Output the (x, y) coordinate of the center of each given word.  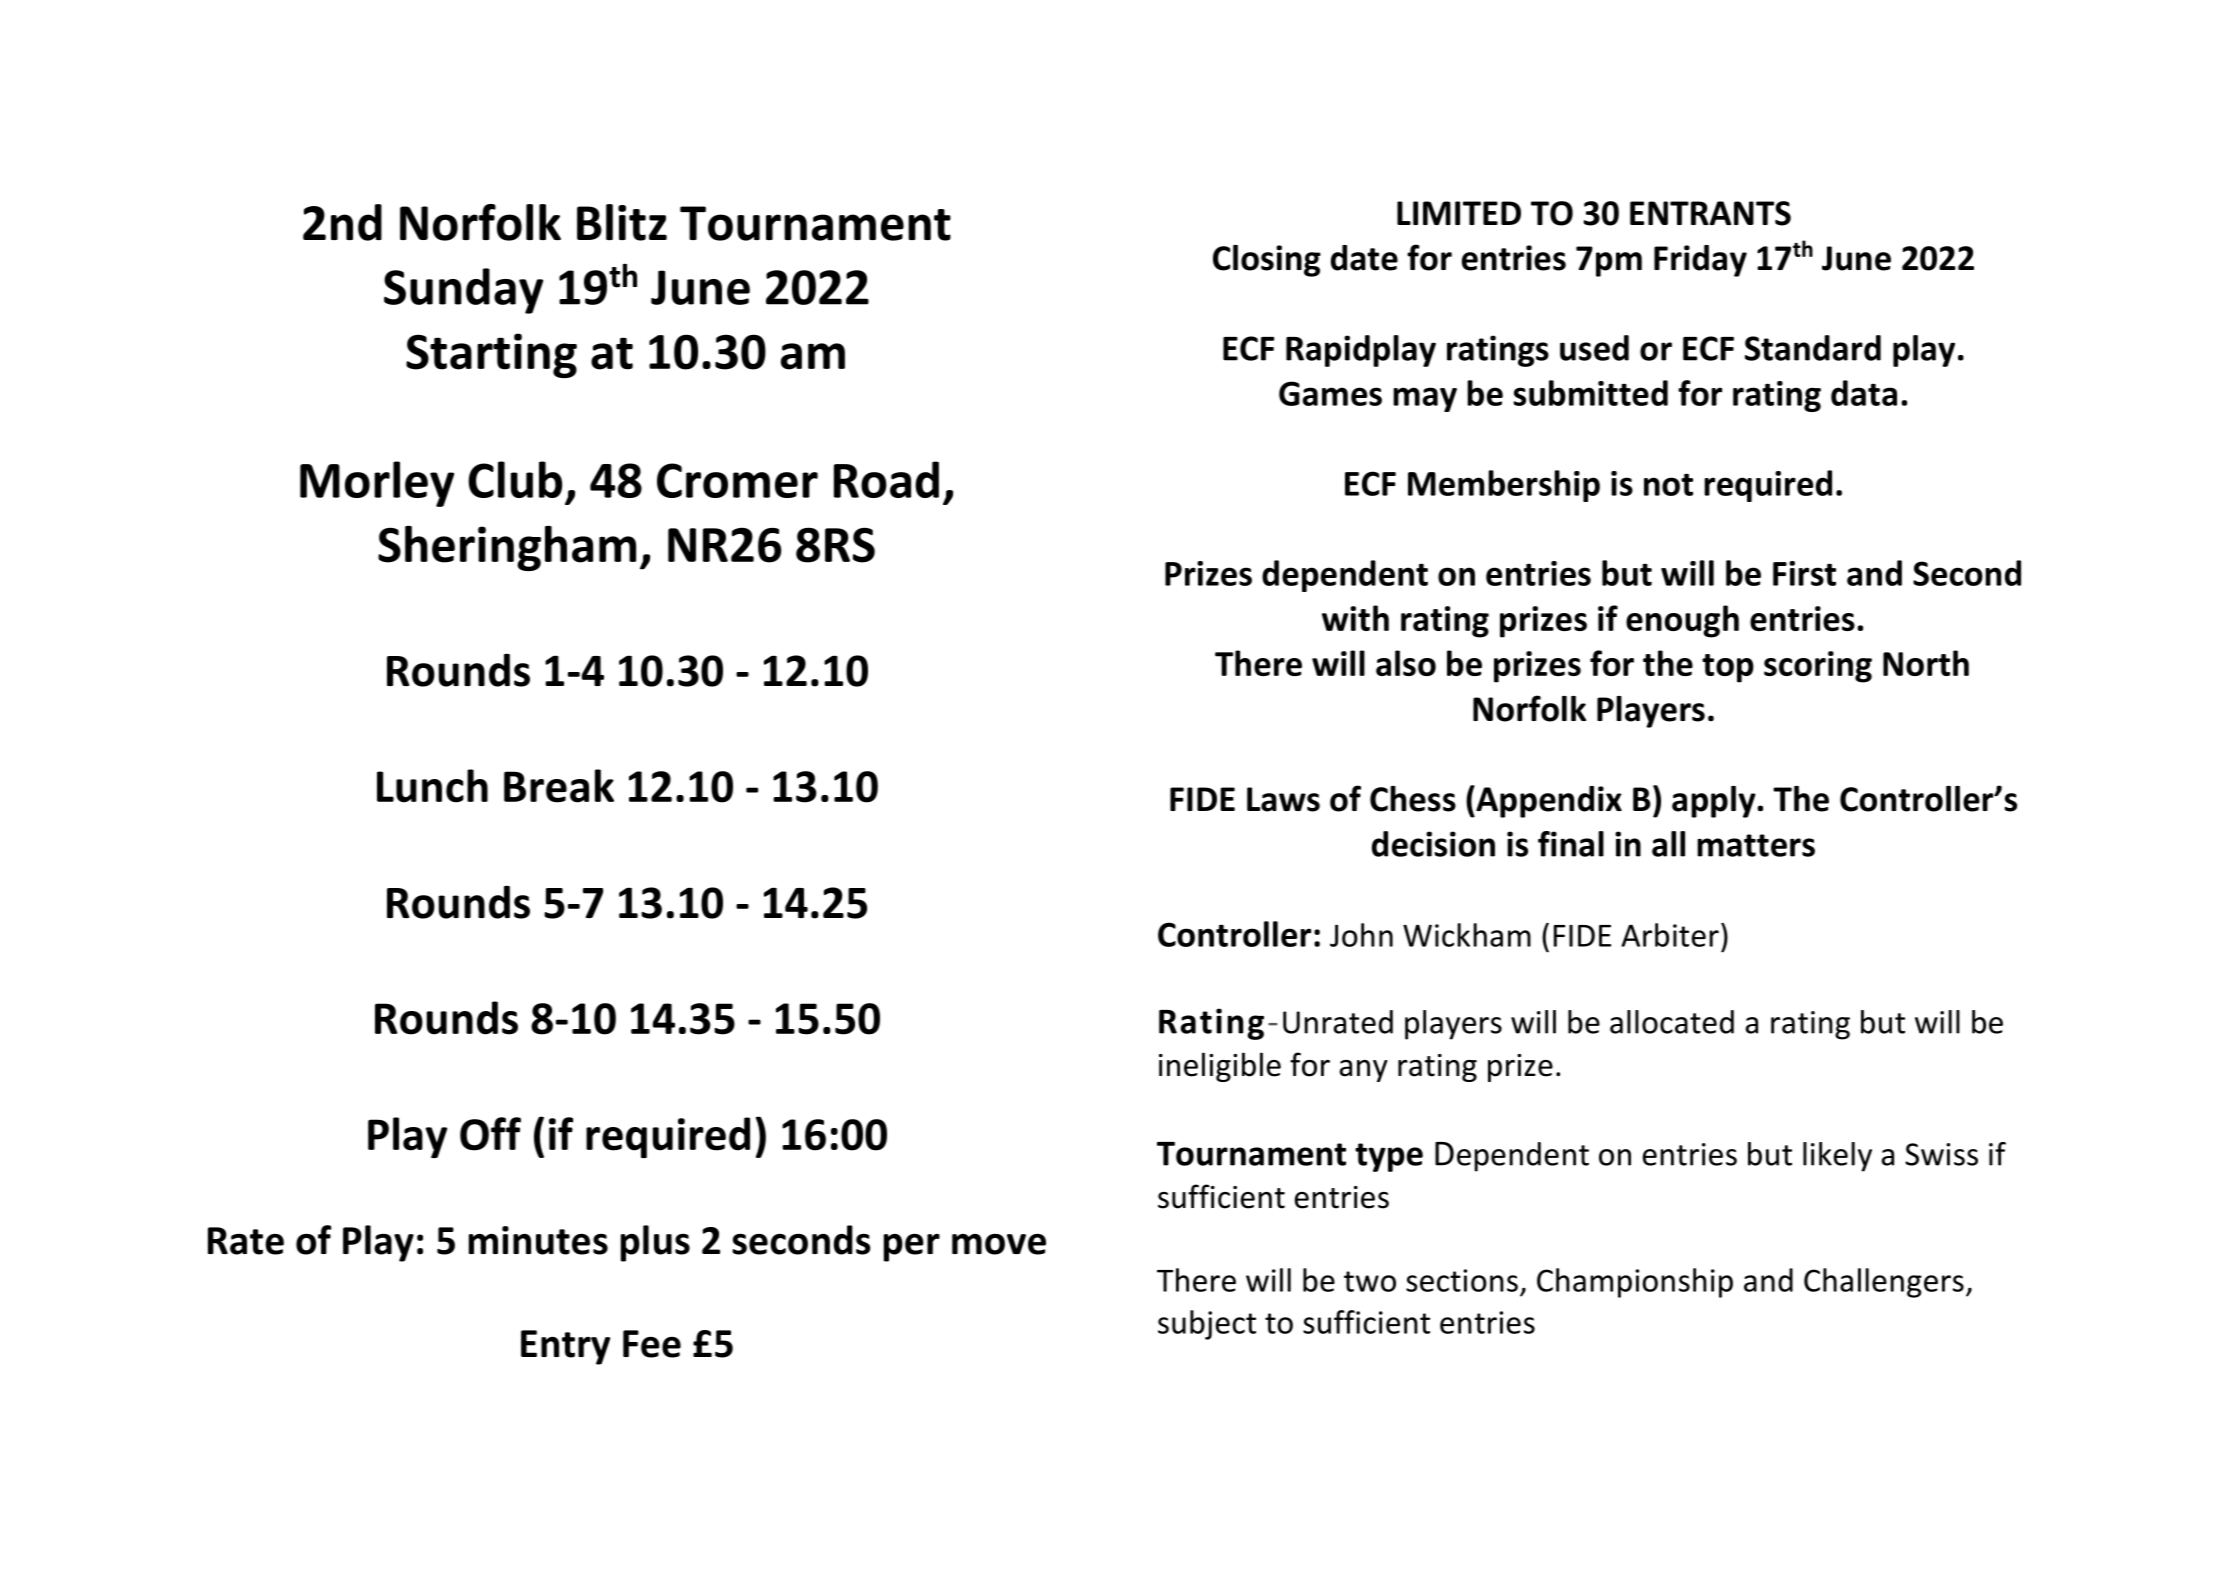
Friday (1700, 261)
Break (559, 786)
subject (1207, 1325)
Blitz (622, 222)
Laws (1283, 799)
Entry (565, 1347)
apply (1715, 802)
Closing (1267, 261)
